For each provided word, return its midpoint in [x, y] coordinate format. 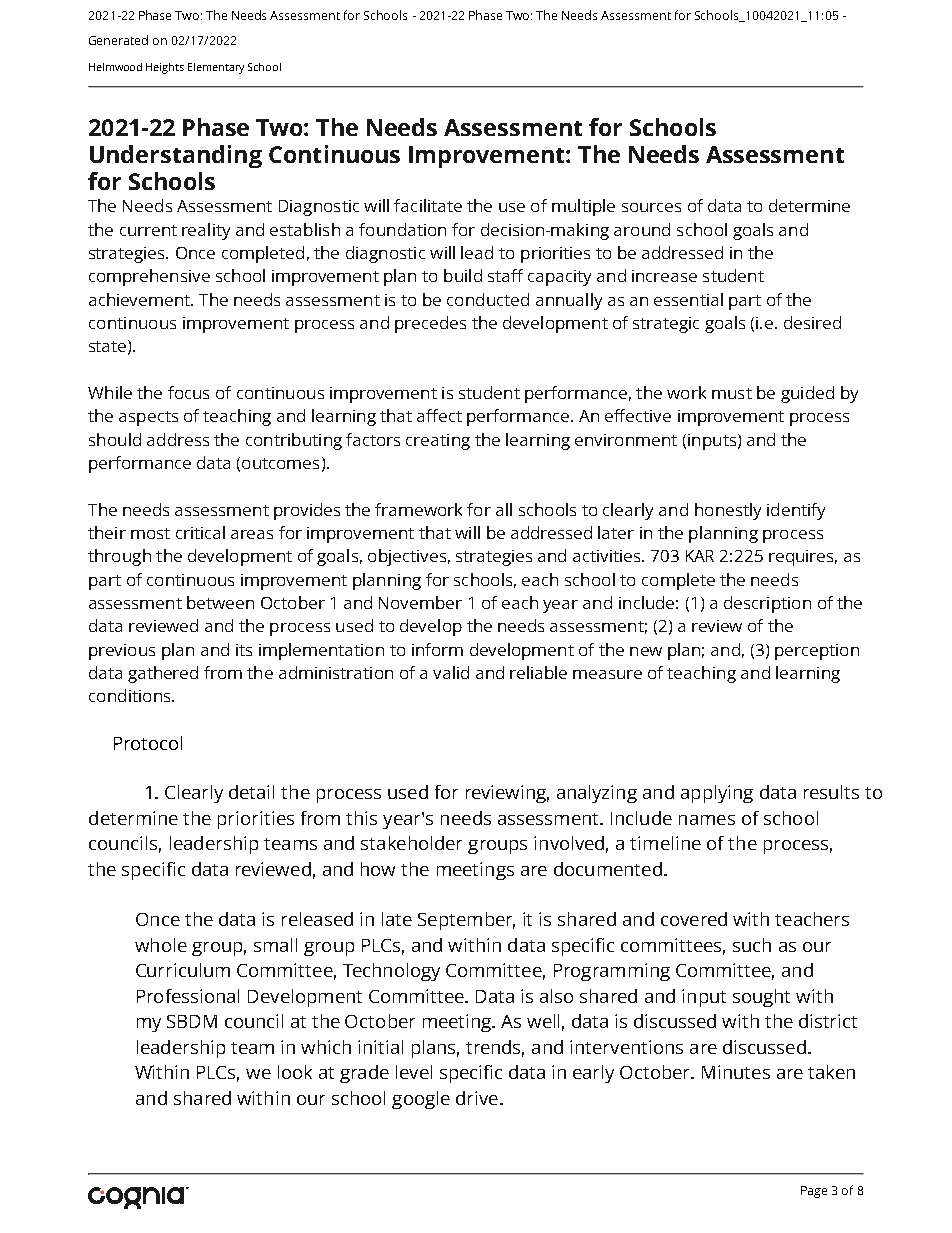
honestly [728, 511]
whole [161, 945]
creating [438, 442]
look [295, 1072]
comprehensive [149, 277]
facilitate [428, 205]
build [463, 275]
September [466, 921]
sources [651, 207]
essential [688, 299]
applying [717, 794]
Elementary [216, 68]
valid [451, 672]
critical [200, 532]
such [752, 945]
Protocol [148, 743]
